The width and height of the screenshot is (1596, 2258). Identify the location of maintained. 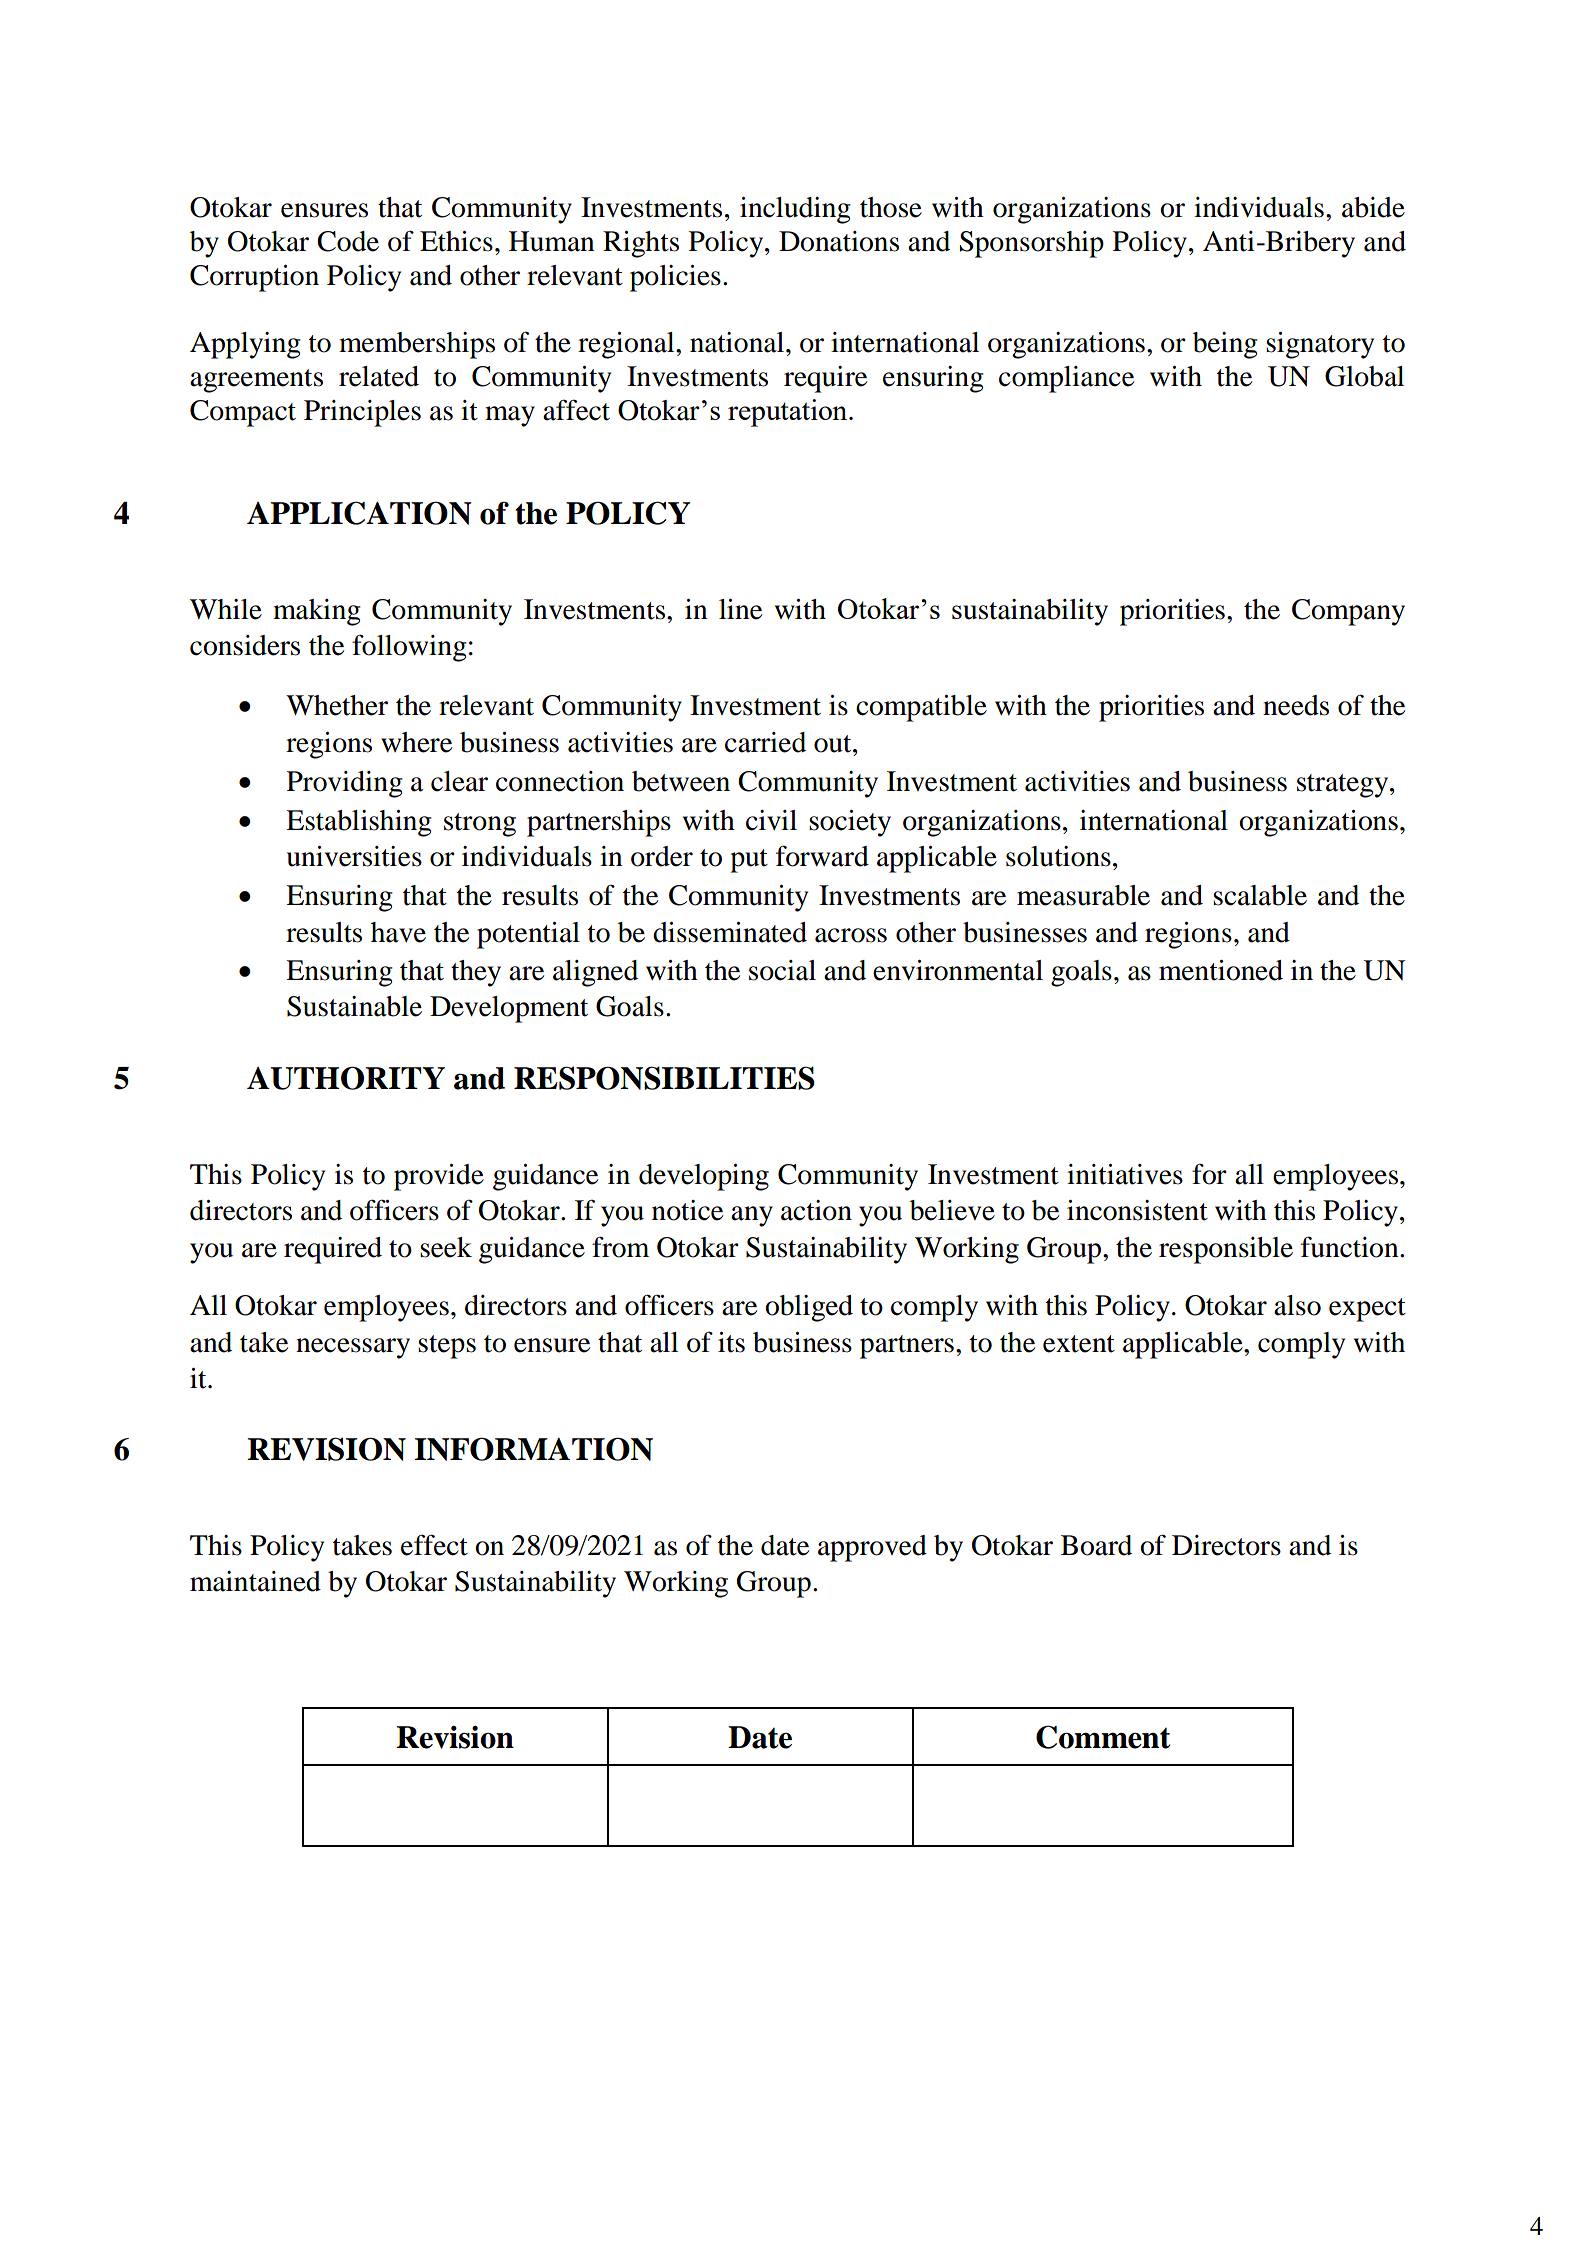
(255, 1581).
